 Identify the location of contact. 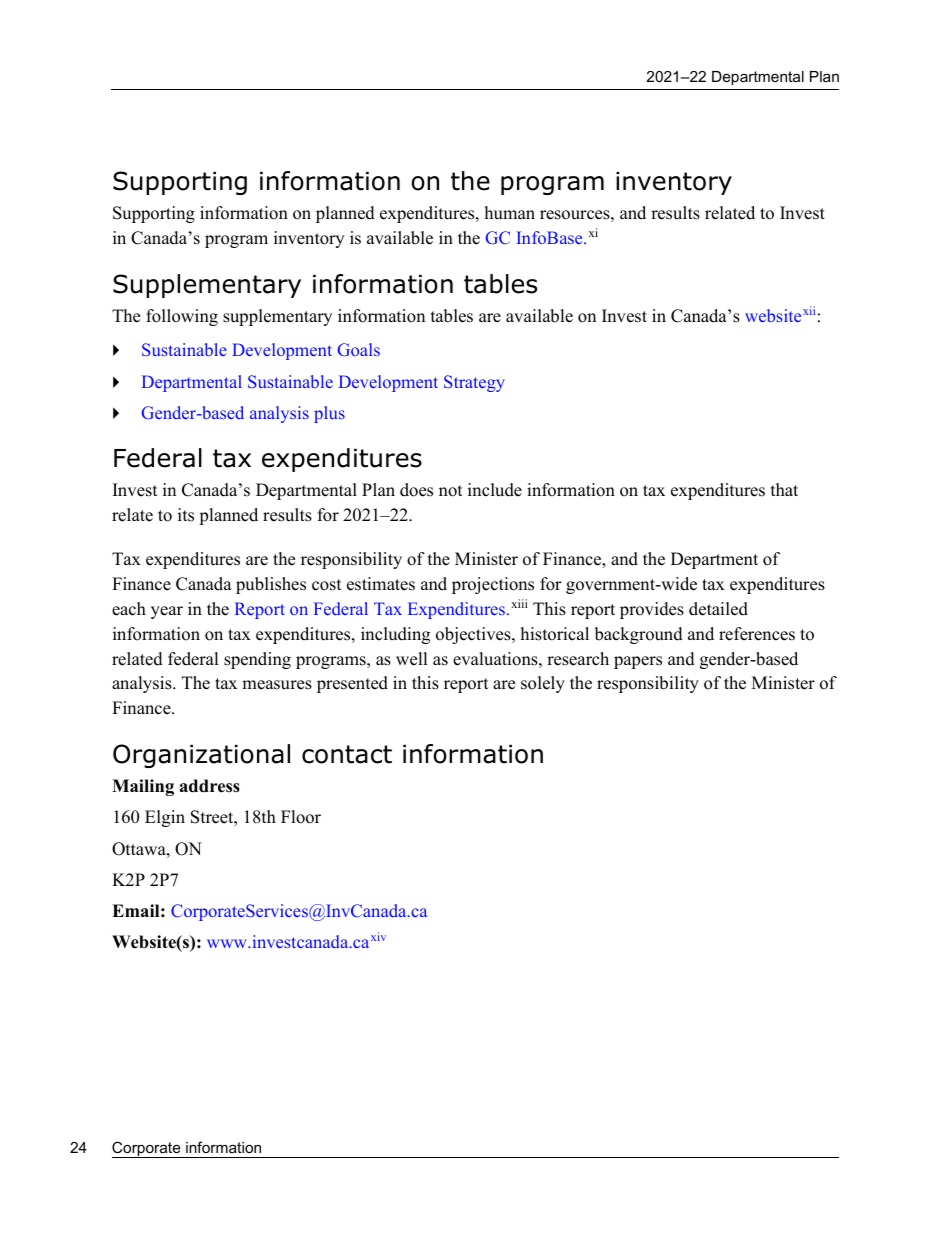
(347, 754).
